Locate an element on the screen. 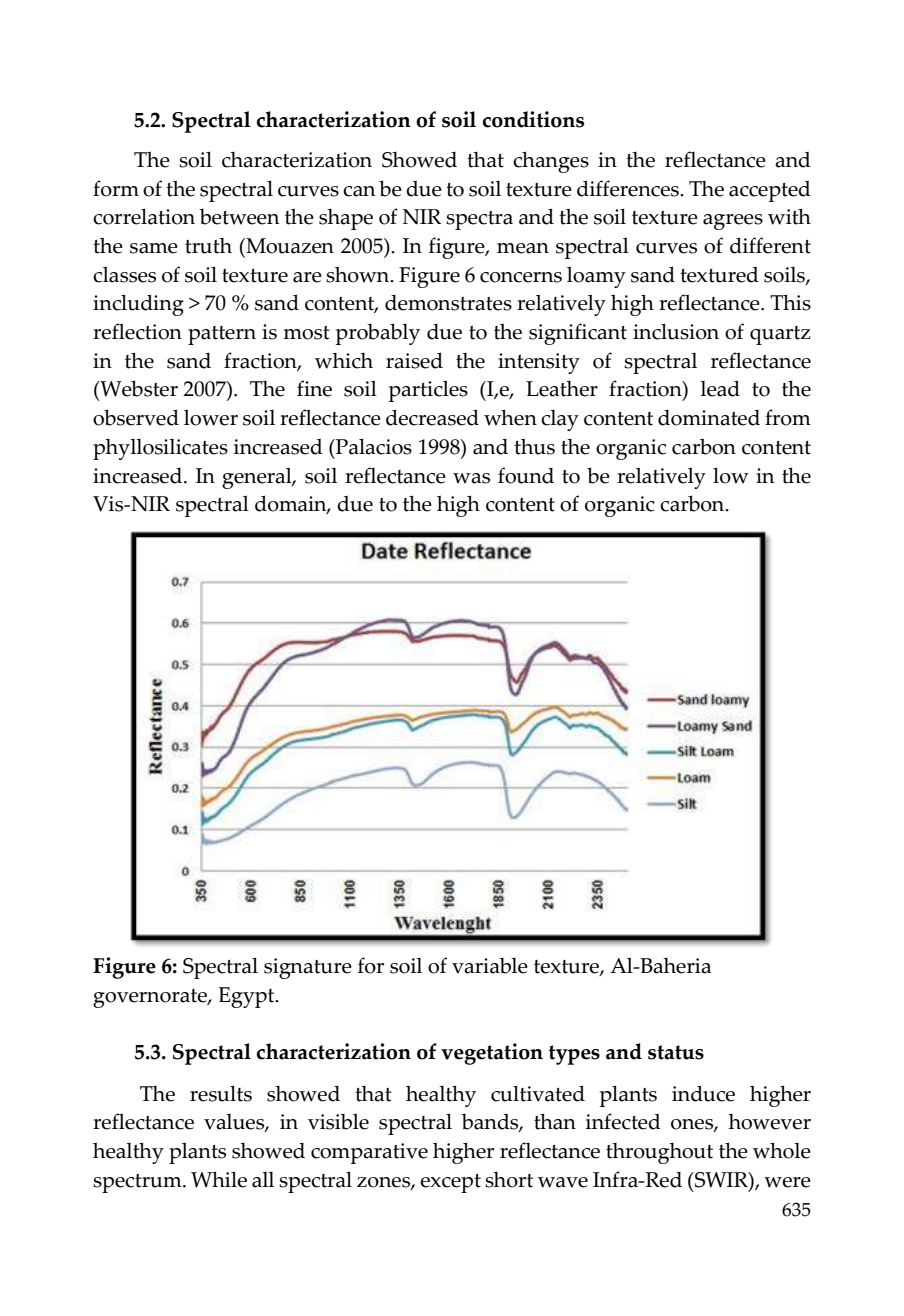 The image size is (904, 1316). status is located at coordinates (676, 1052).
